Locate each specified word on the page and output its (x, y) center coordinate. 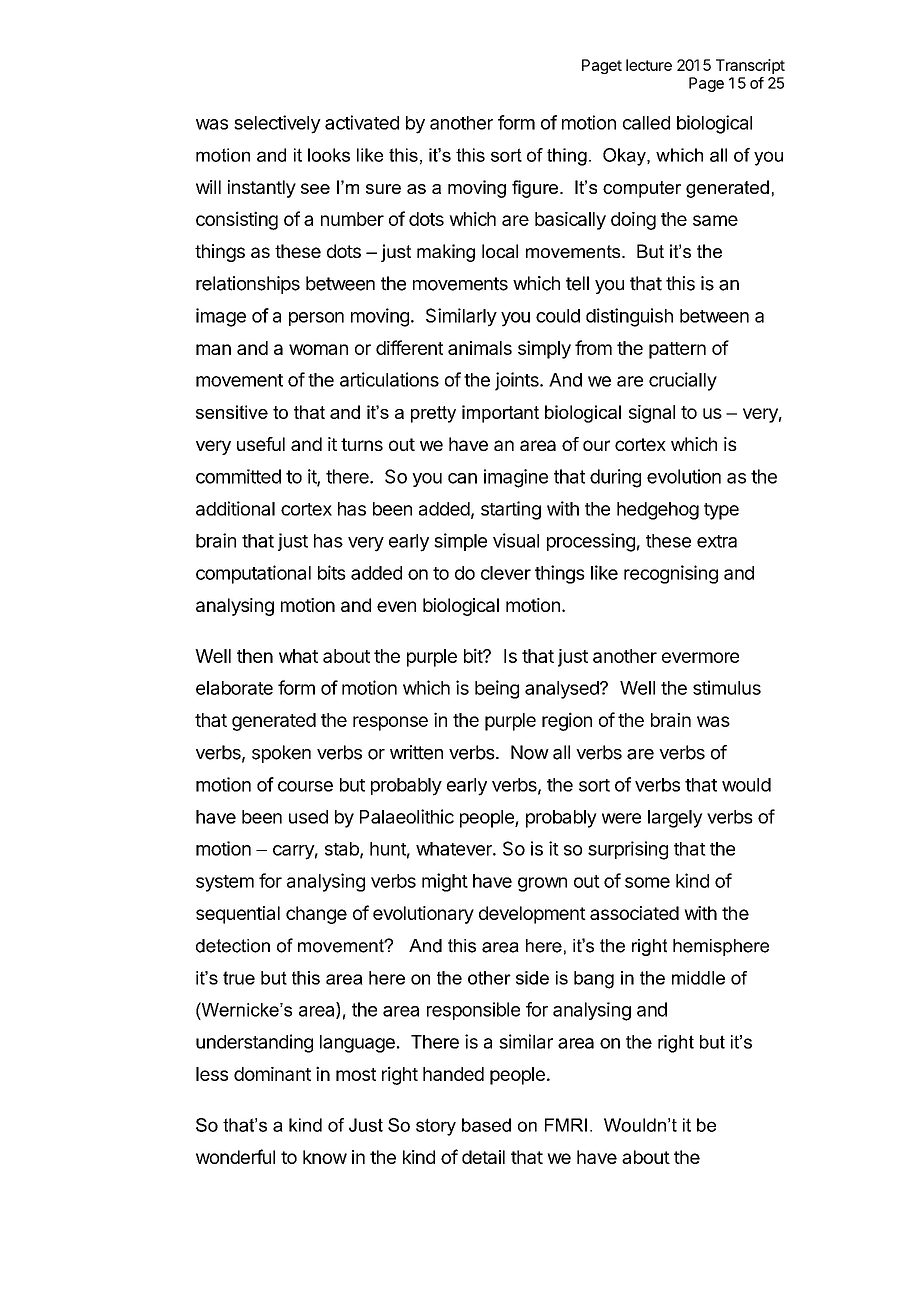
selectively (277, 124)
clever (506, 573)
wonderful (235, 1156)
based (486, 1125)
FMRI (566, 1125)
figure (535, 189)
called (646, 123)
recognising (671, 574)
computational (253, 574)
